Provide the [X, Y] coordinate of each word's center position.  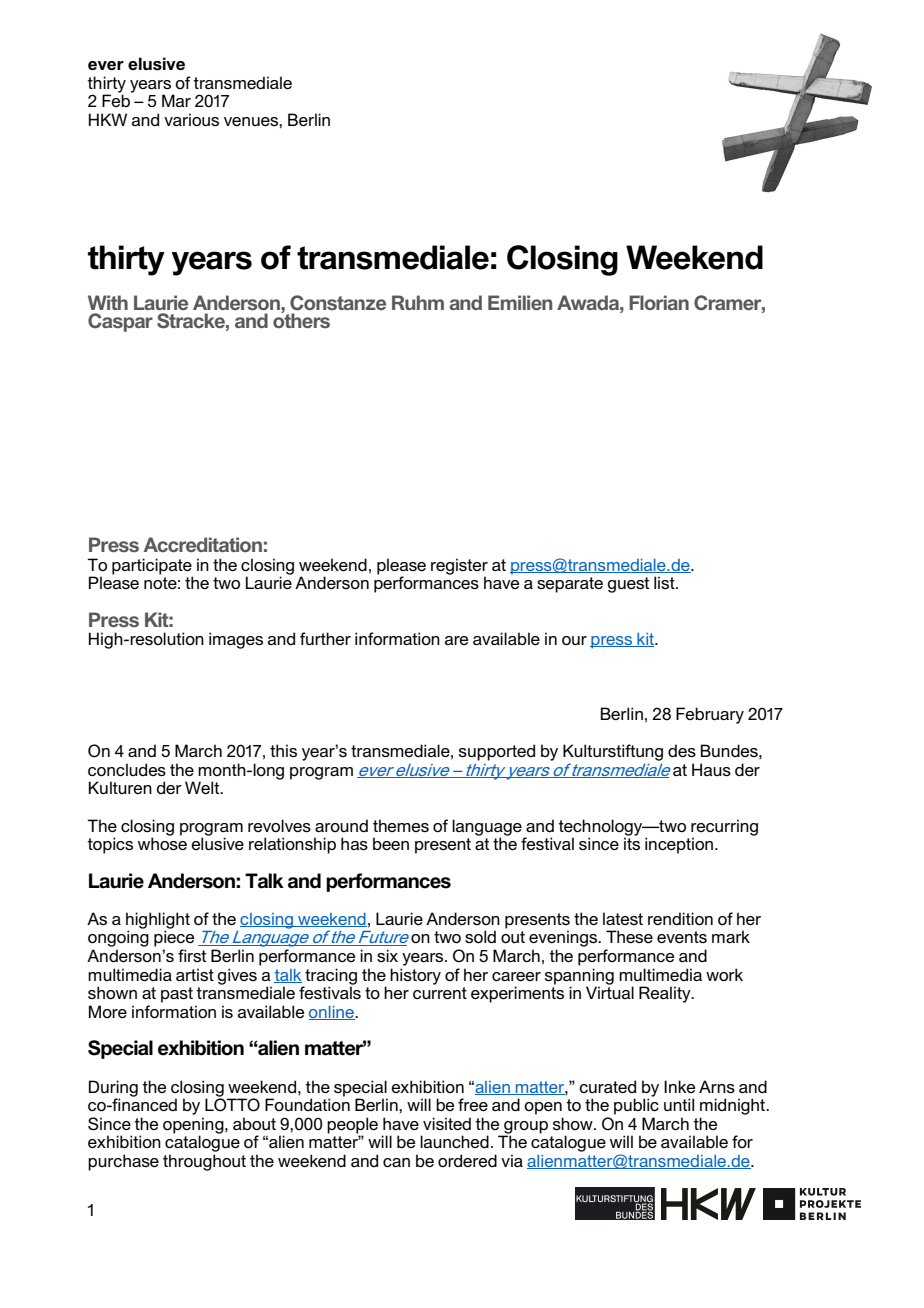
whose [162, 843]
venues [252, 121]
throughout [204, 1162]
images [236, 640]
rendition [680, 919]
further [325, 638]
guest [628, 585]
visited [447, 1124]
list [665, 582]
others [301, 319]
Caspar [120, 322]
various [191, 119]
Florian [659, 302]
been [391, 843]
